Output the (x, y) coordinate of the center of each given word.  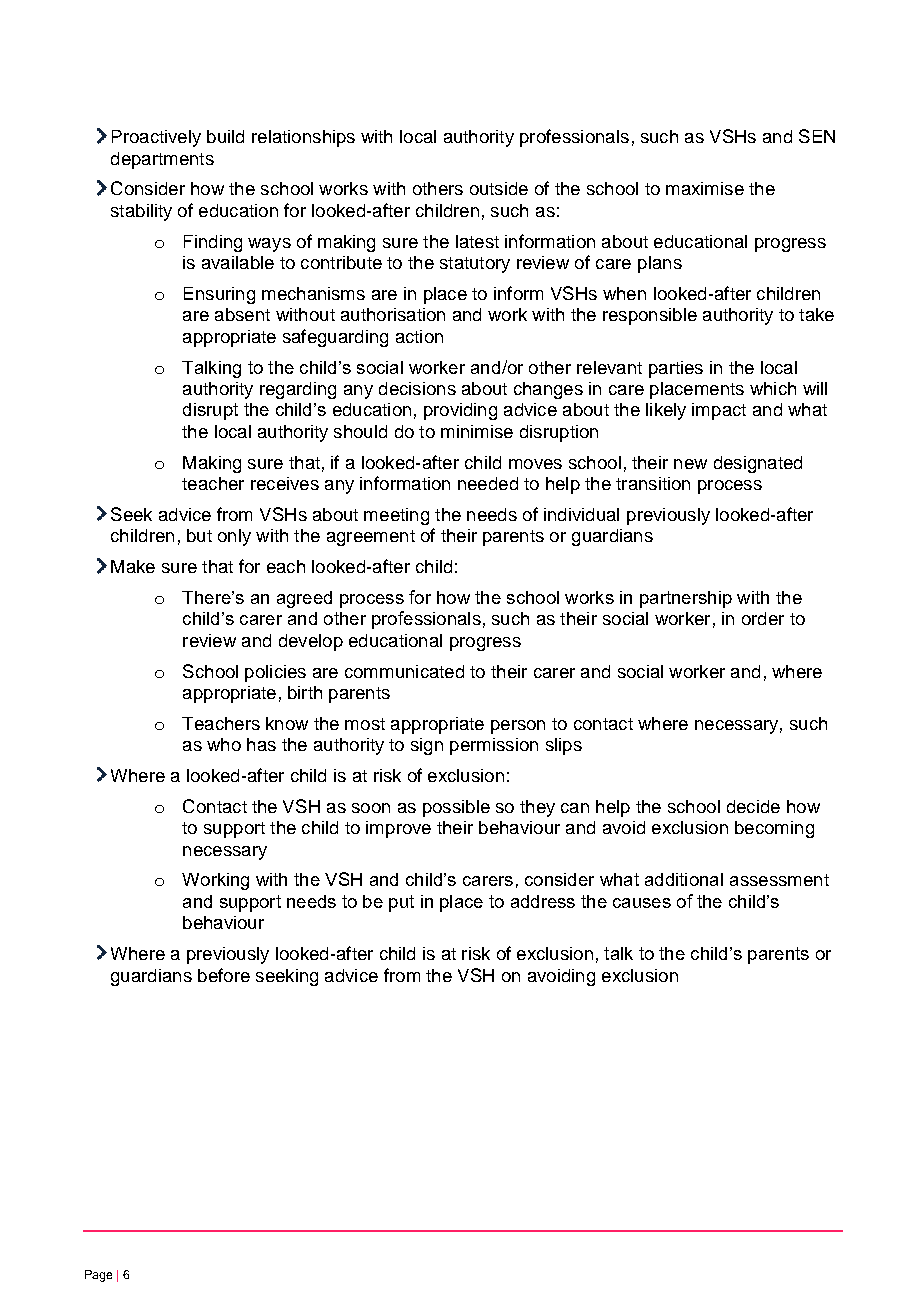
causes (642, 903)
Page (98, 1276)
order (763, 618)
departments (162, 160)
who (224, 744)
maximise (705, 188)
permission (494, 746)
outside (499, 188)
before (224, 975)
